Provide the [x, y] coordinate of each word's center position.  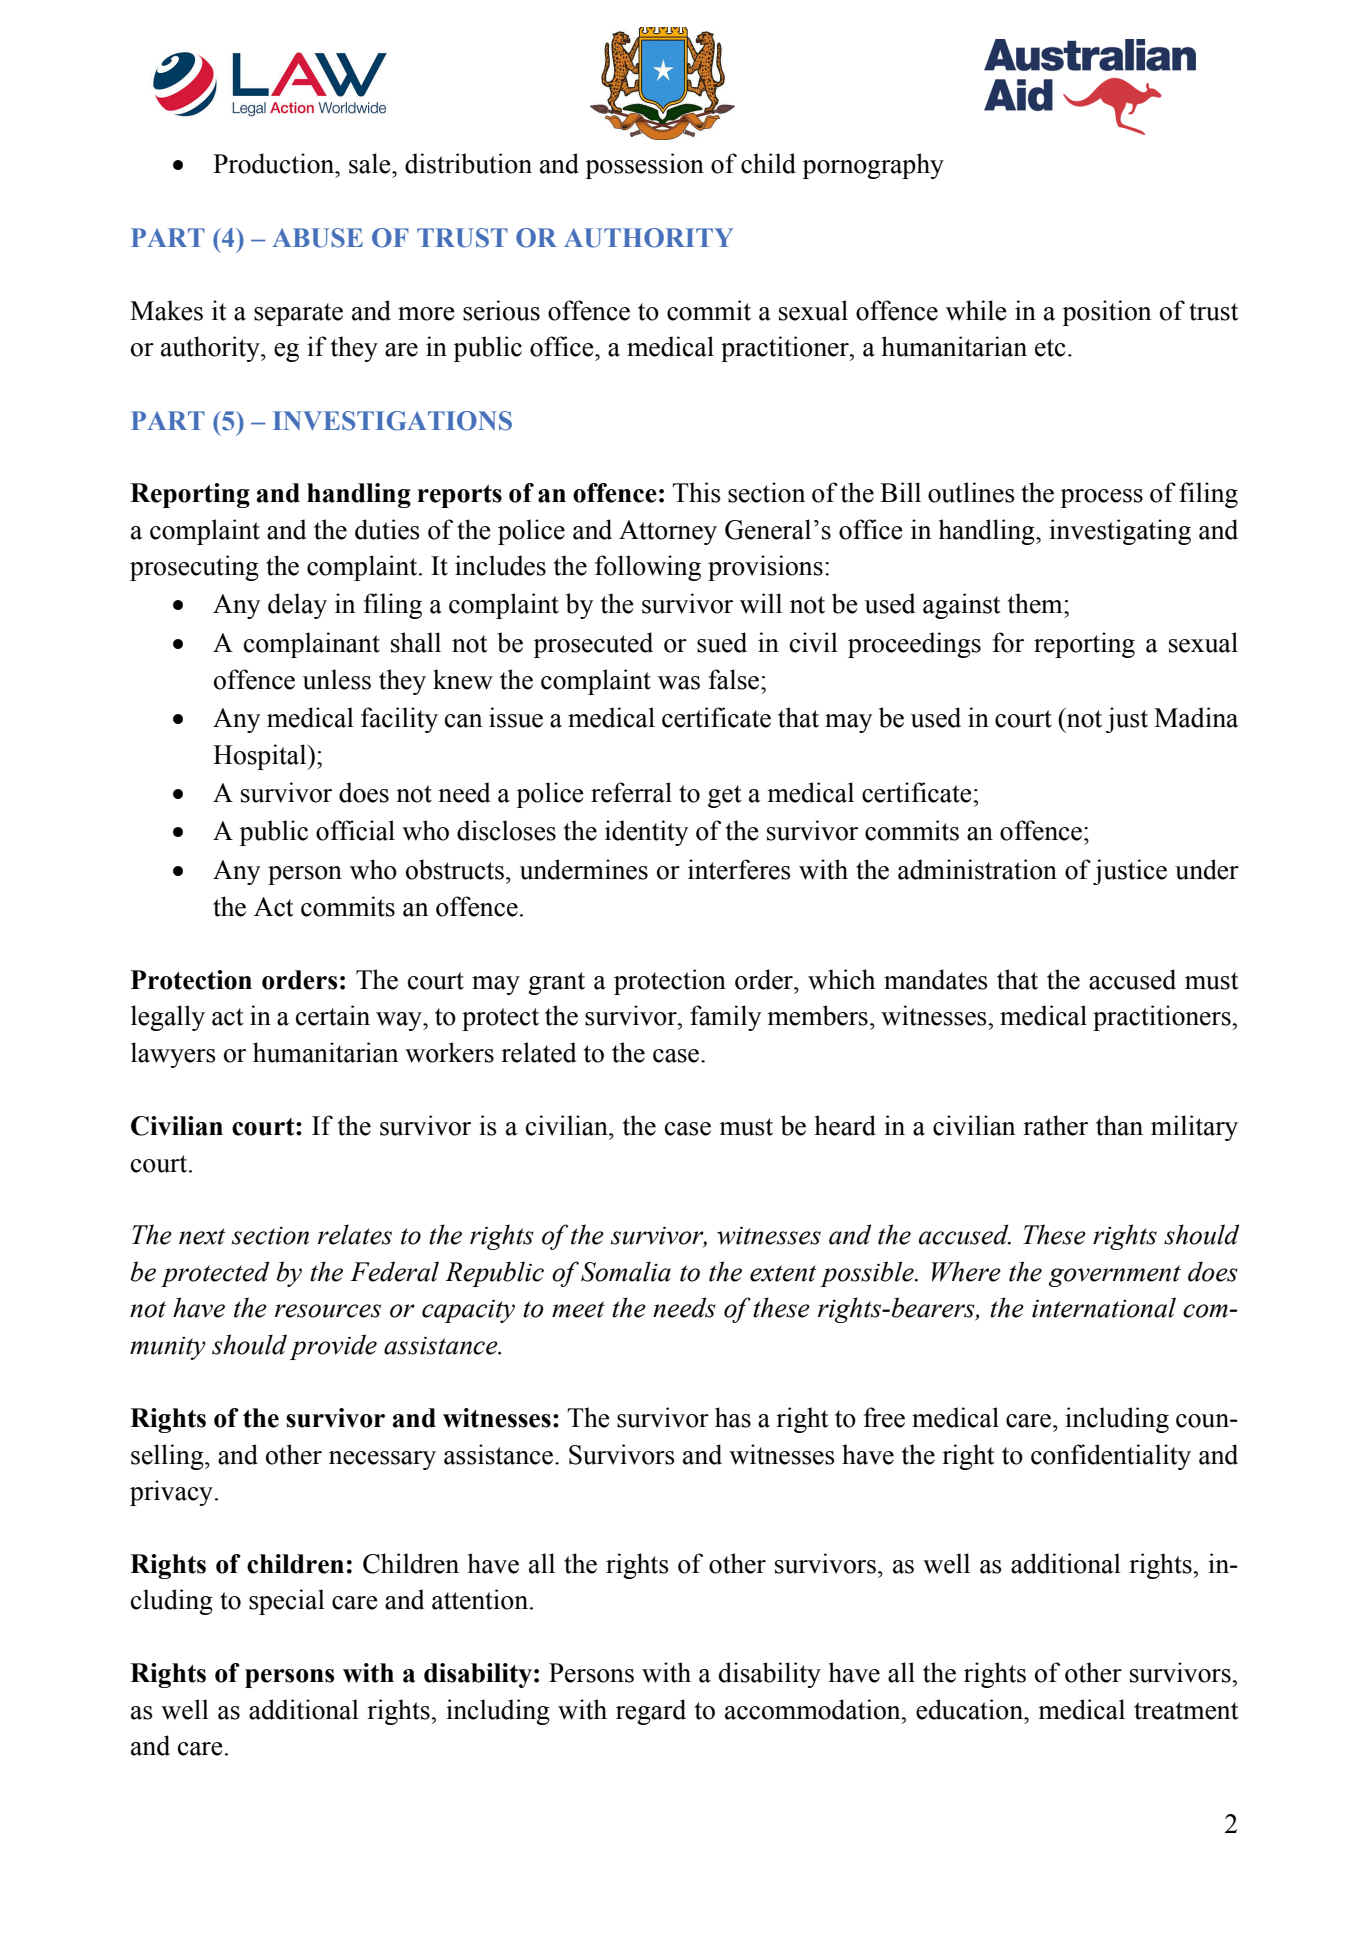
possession [644, 166]
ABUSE [317, 238]
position [1106, 313]
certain [333, 1015]
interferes [739, 869]
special [287, 1602]
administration [977, 869]
